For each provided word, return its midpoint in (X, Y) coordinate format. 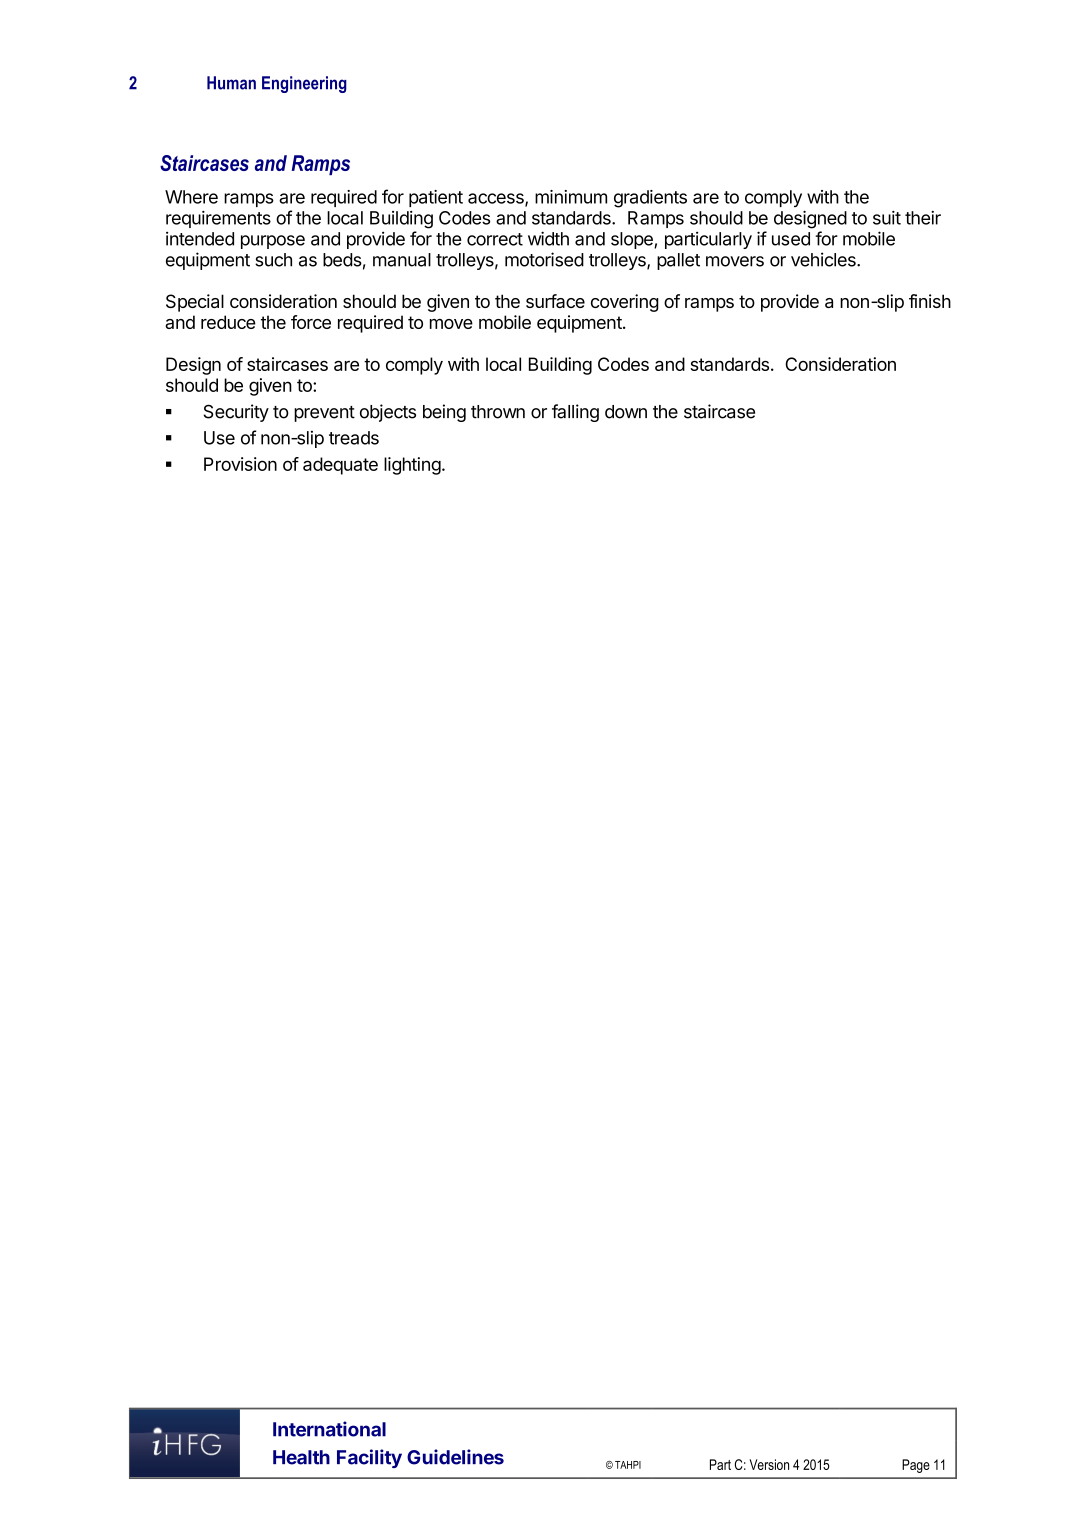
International (329, 1429)
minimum (571, 197)
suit (887, 218)
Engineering (304, 84)
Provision (240, 464)
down (626, 412)
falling (575, 413)
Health (301, 1457)
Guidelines (455, 1457)
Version (769, 1464)
